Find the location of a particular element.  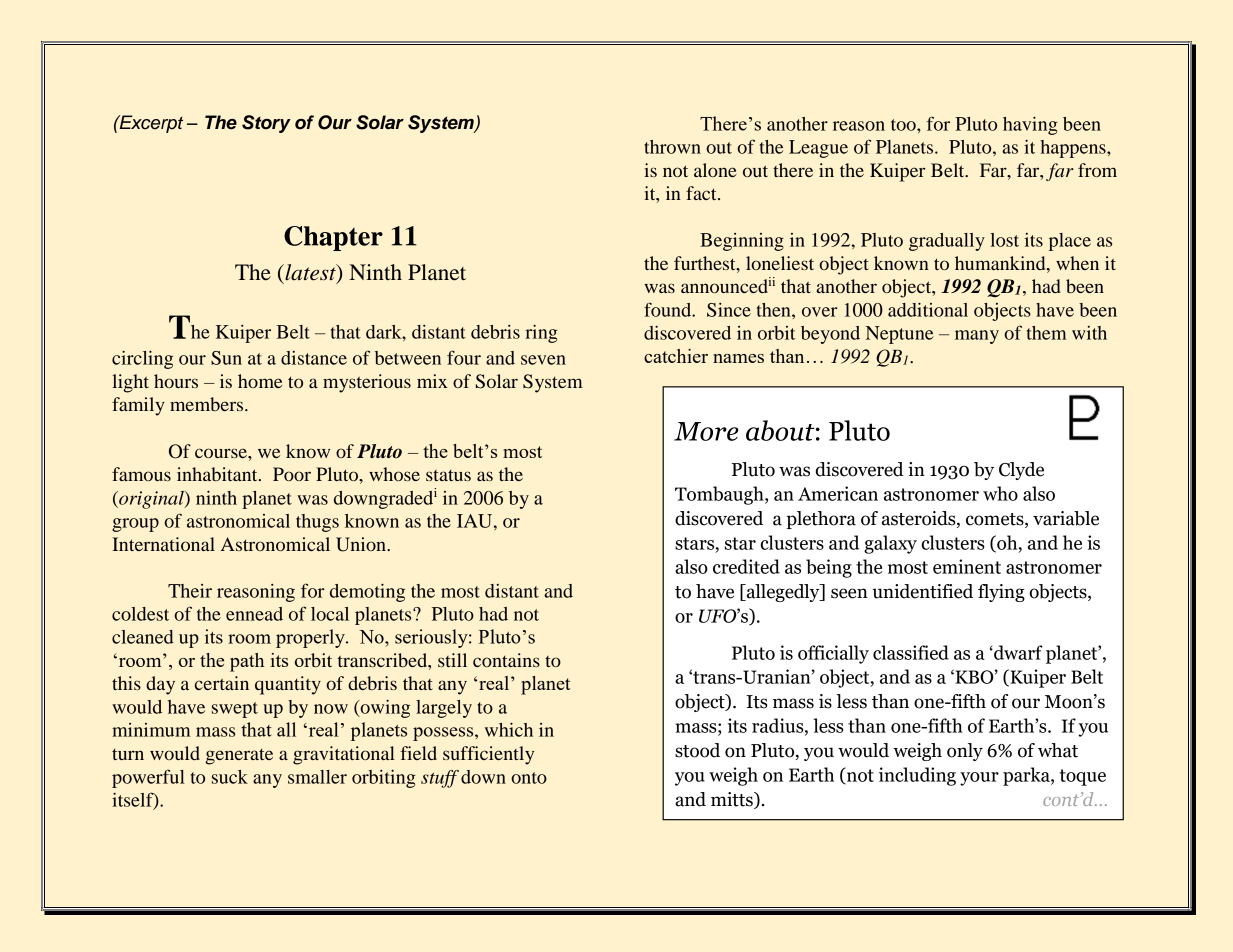

thrown is located at coordinates (672, 147).
